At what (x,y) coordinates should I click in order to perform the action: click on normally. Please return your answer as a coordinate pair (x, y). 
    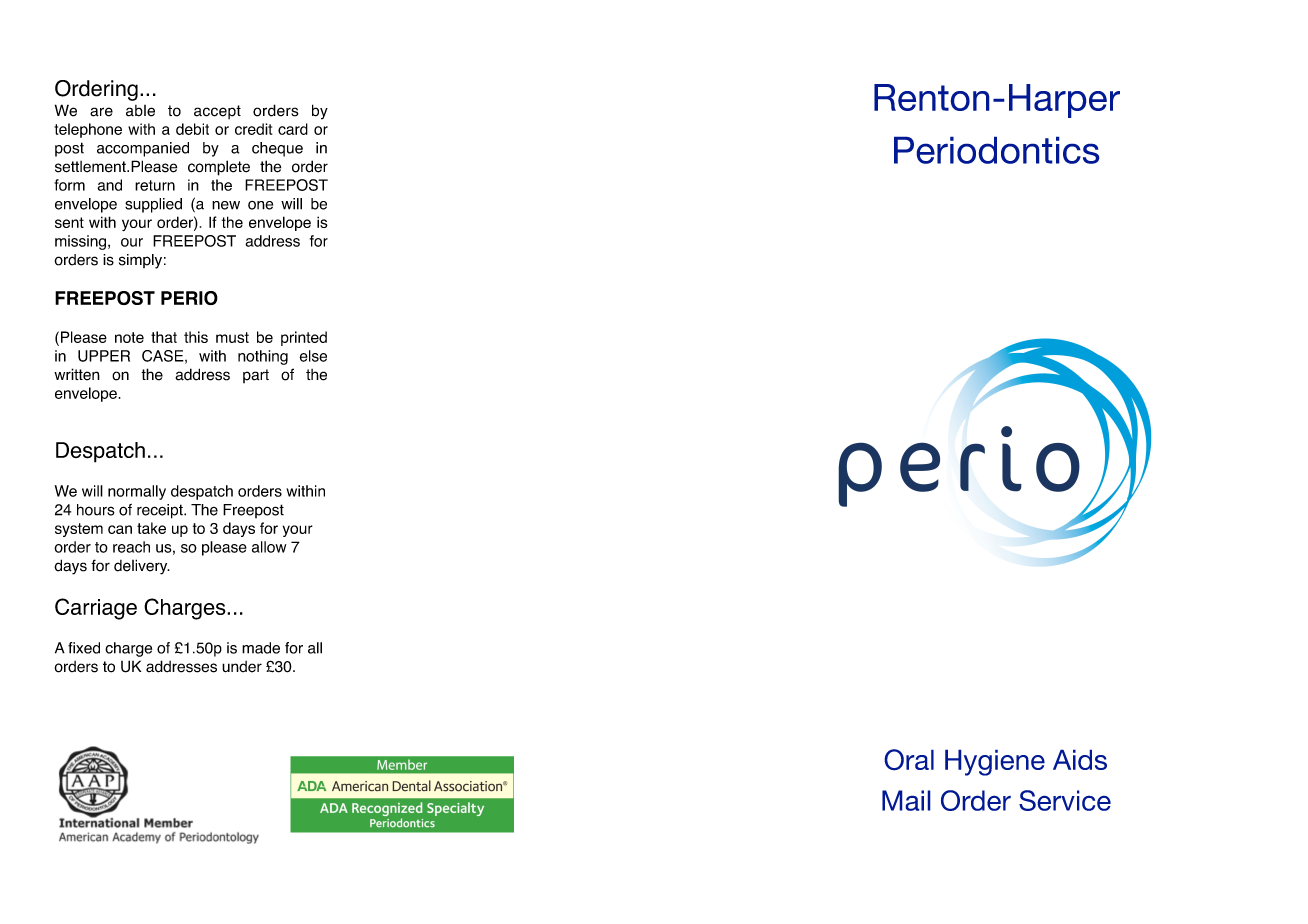
    Looking at the image, I should click on (137, 492).
